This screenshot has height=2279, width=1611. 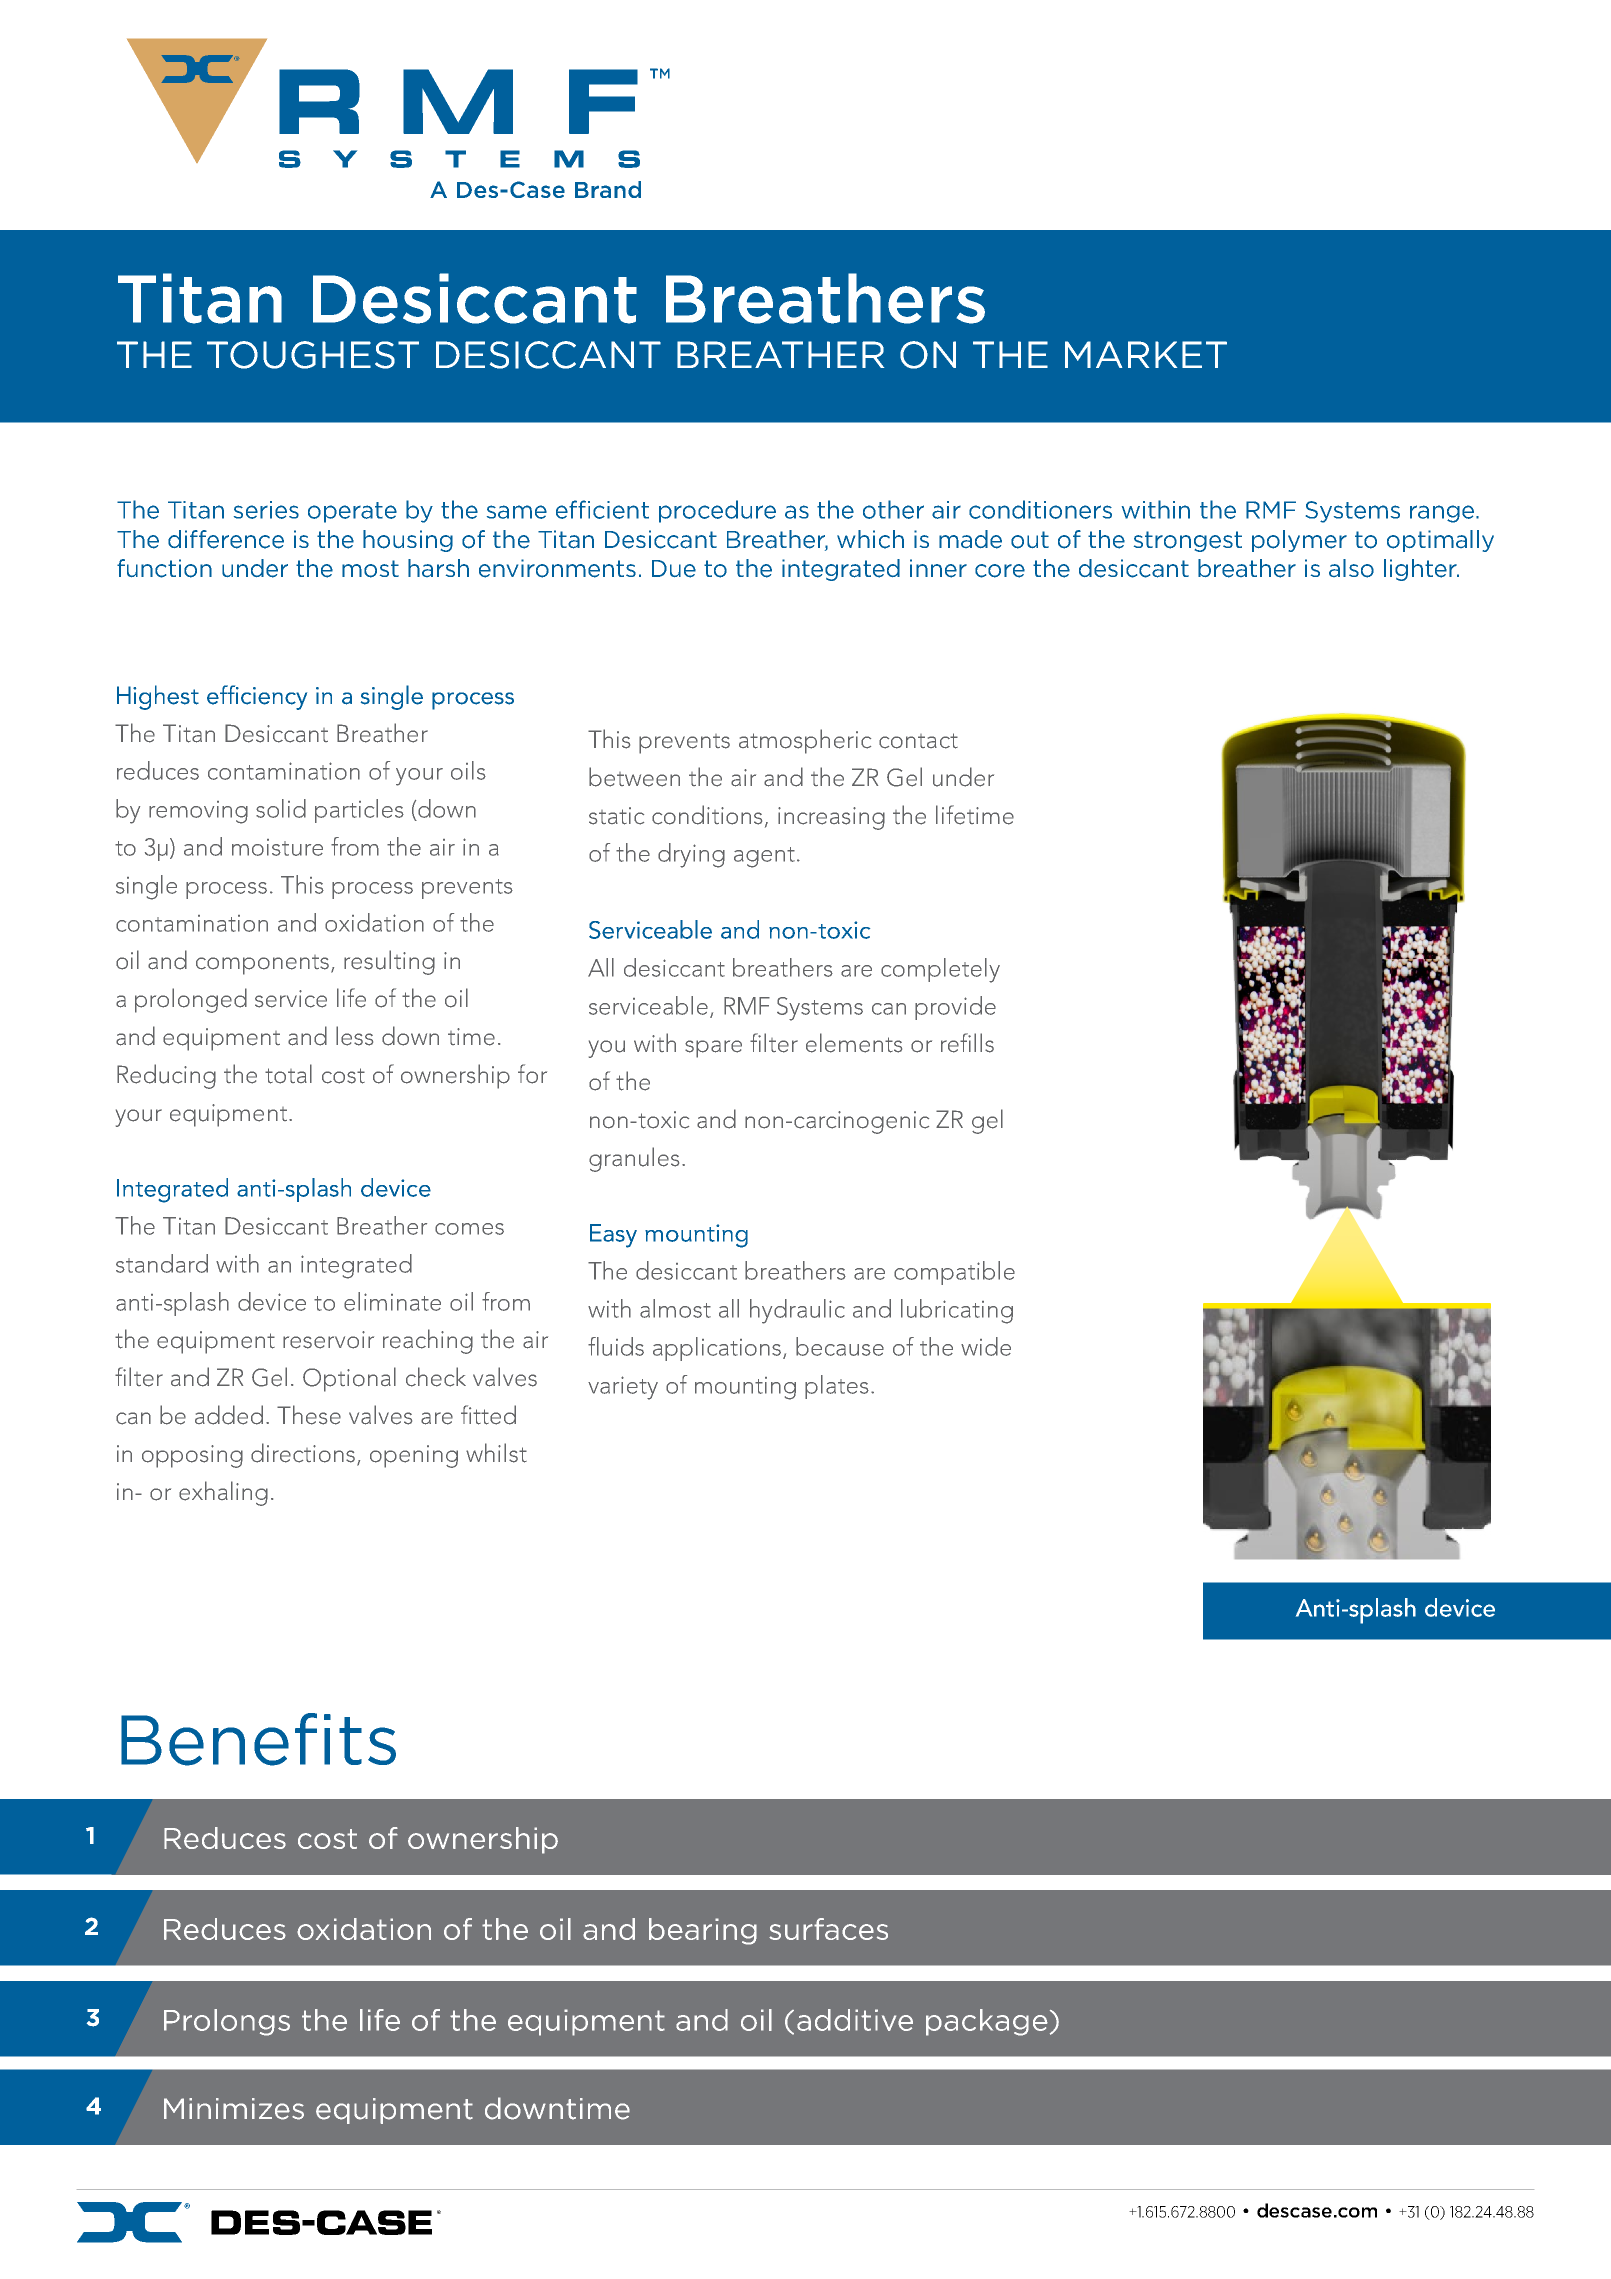 What do you see at coordinates (1351, 568) in the screenshot?
I see `also` at bounding box center [1351, 568].
